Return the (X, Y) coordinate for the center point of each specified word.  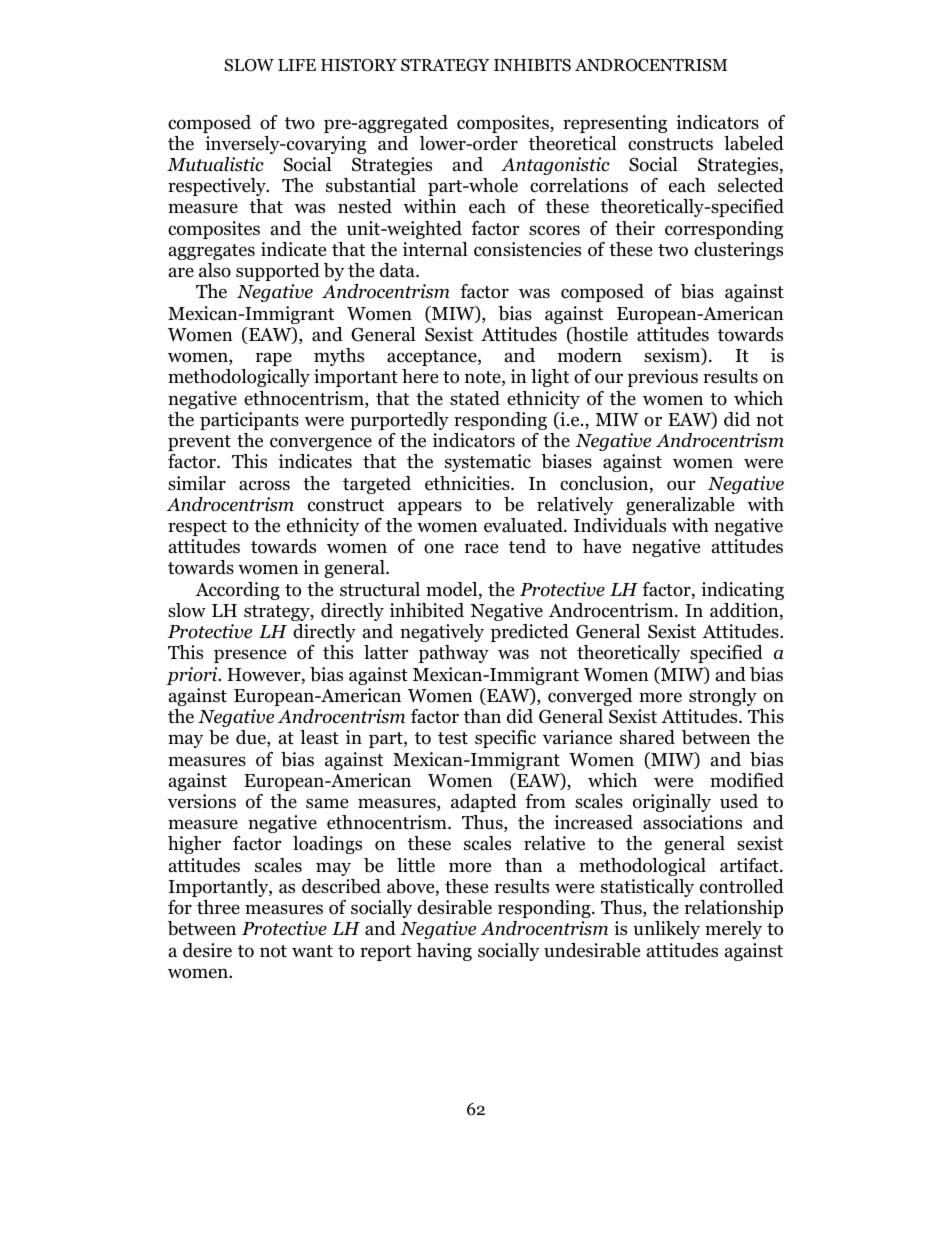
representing (615, 124)
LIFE (297, 65)
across (264, 485)
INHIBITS (532, 65)
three (218, 907)
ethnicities (468, 483)
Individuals (620, 525)
